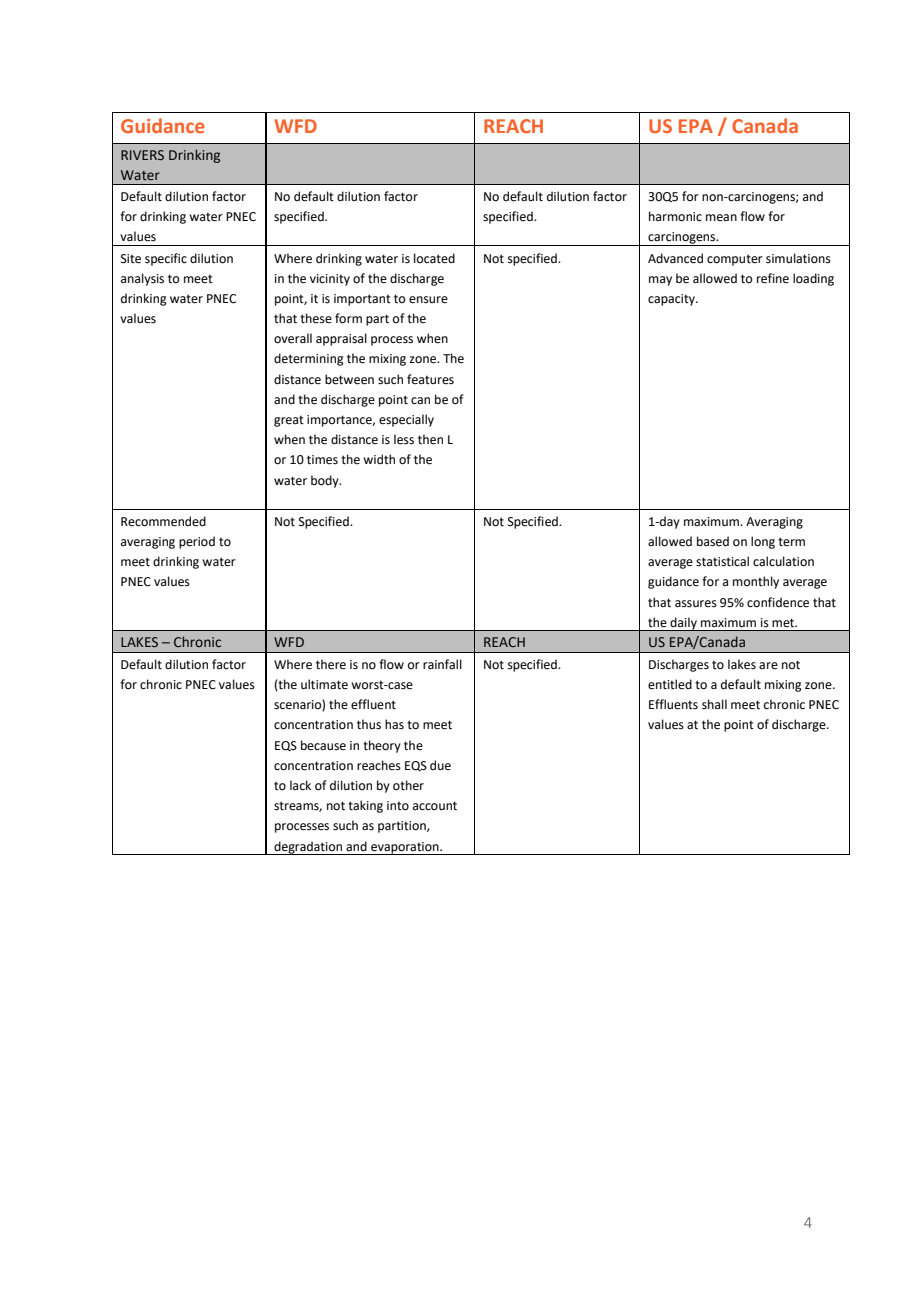 The height and width of the page is (1308, 924). What do you see at coordinates (713, 541) in the page?
I see `based` at bounding box center [713, 541].
